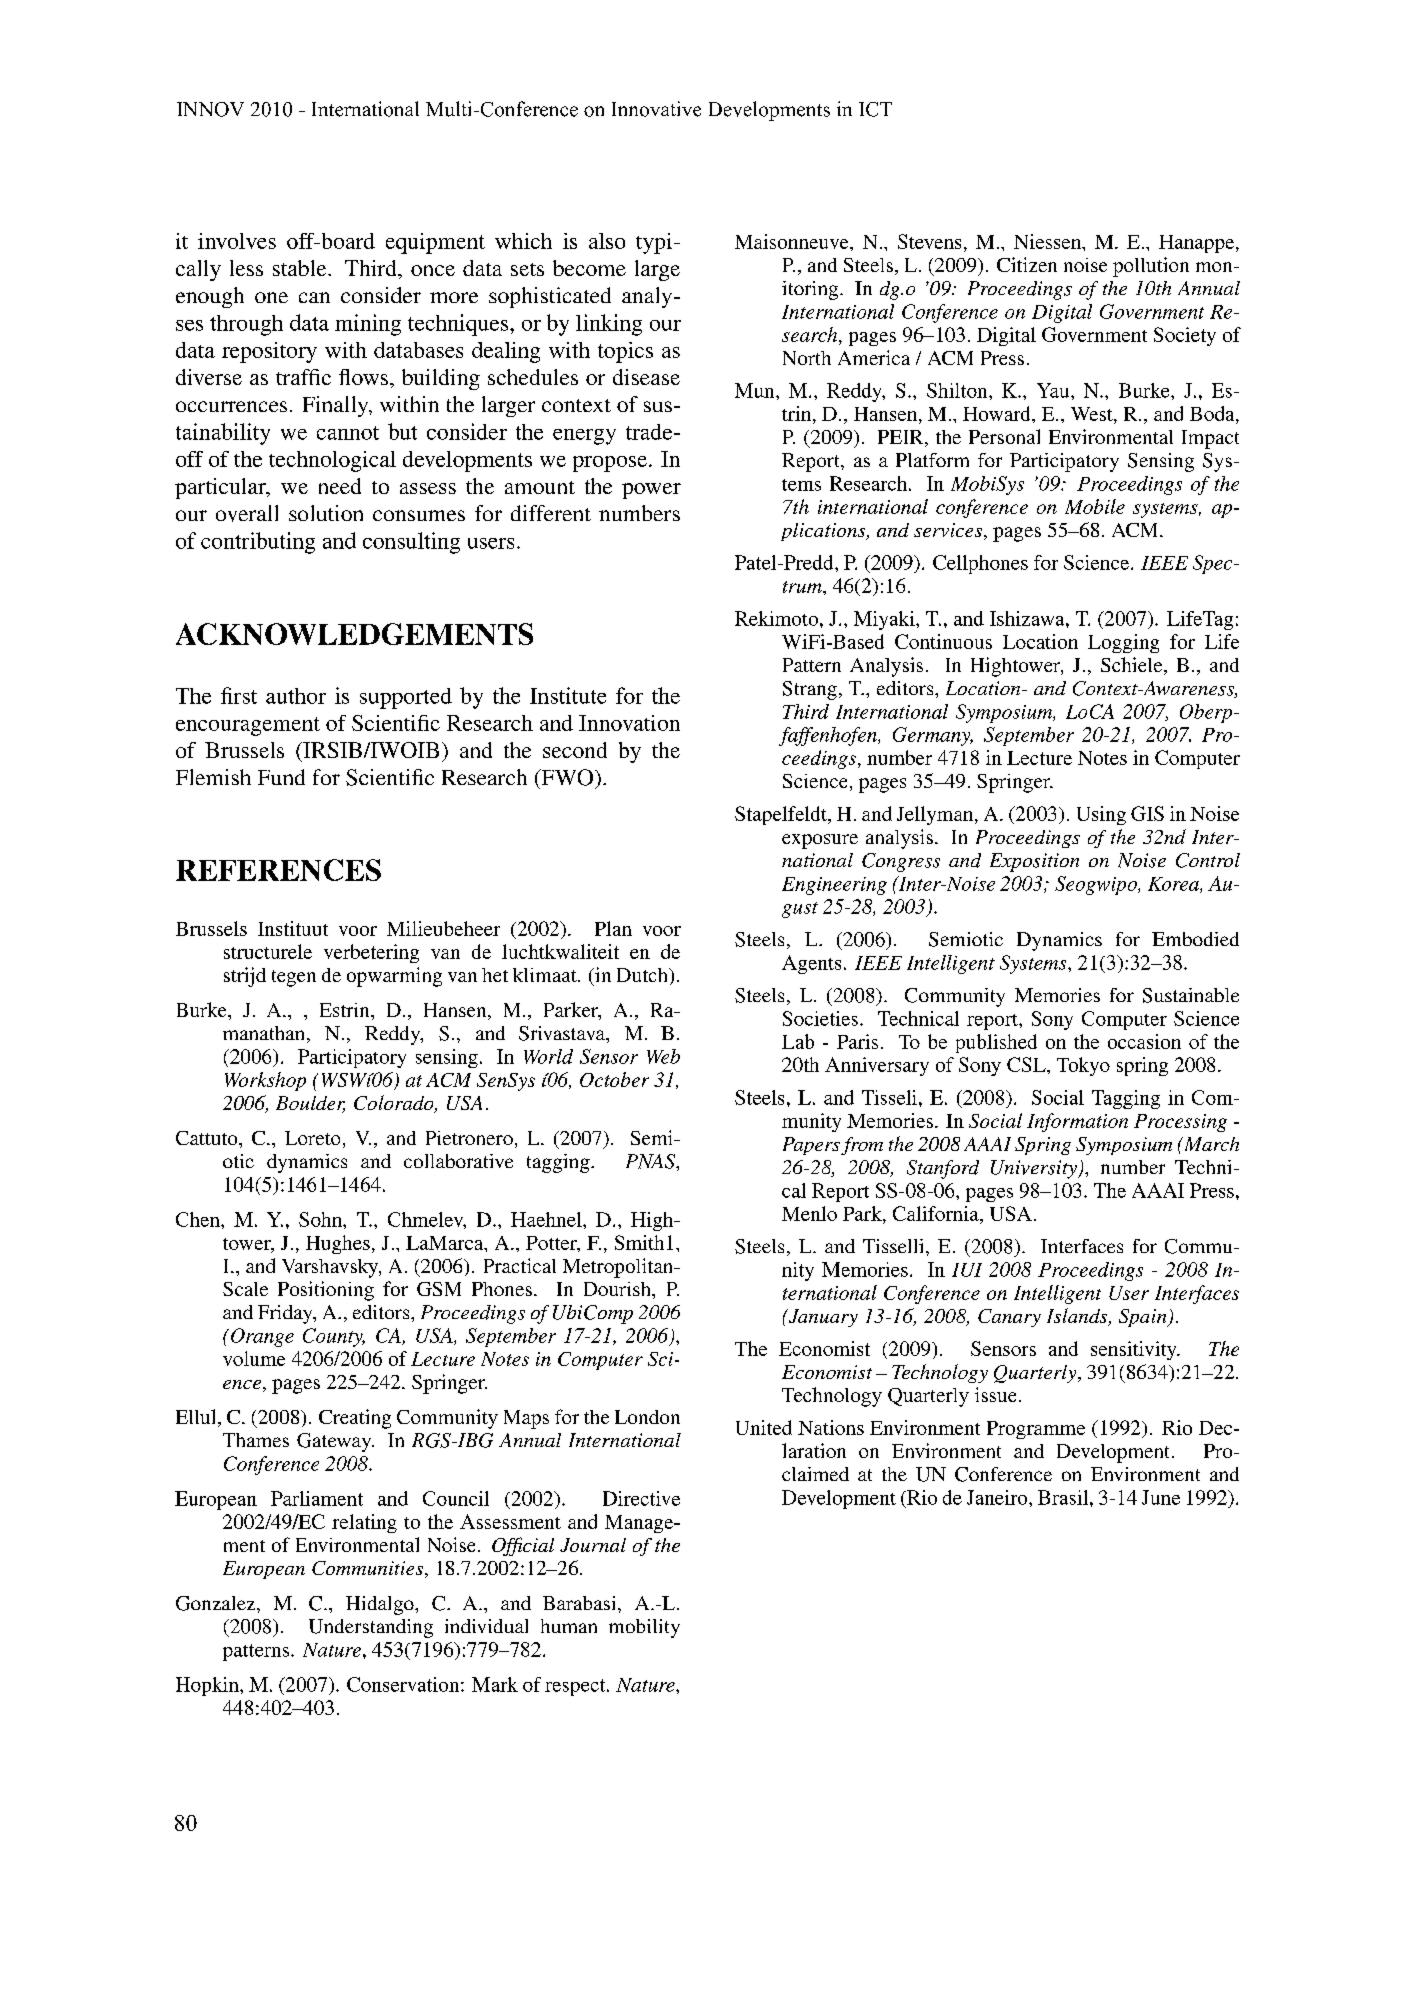 This screenshot has height=2002, width=1415. I want to click on Fund, so click(281, 777).
